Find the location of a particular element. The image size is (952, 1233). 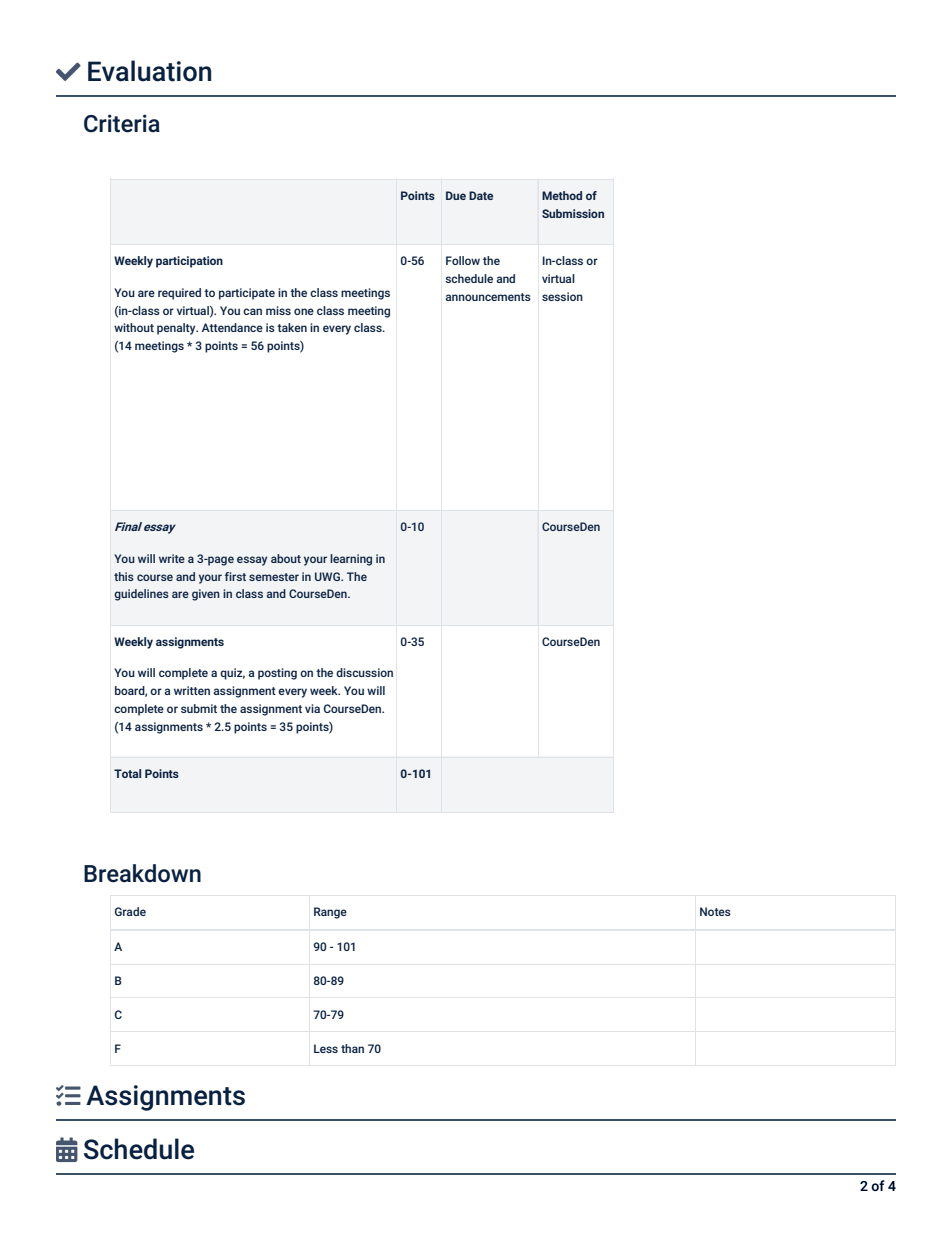

Less is located at coordinates (326, 1048).
